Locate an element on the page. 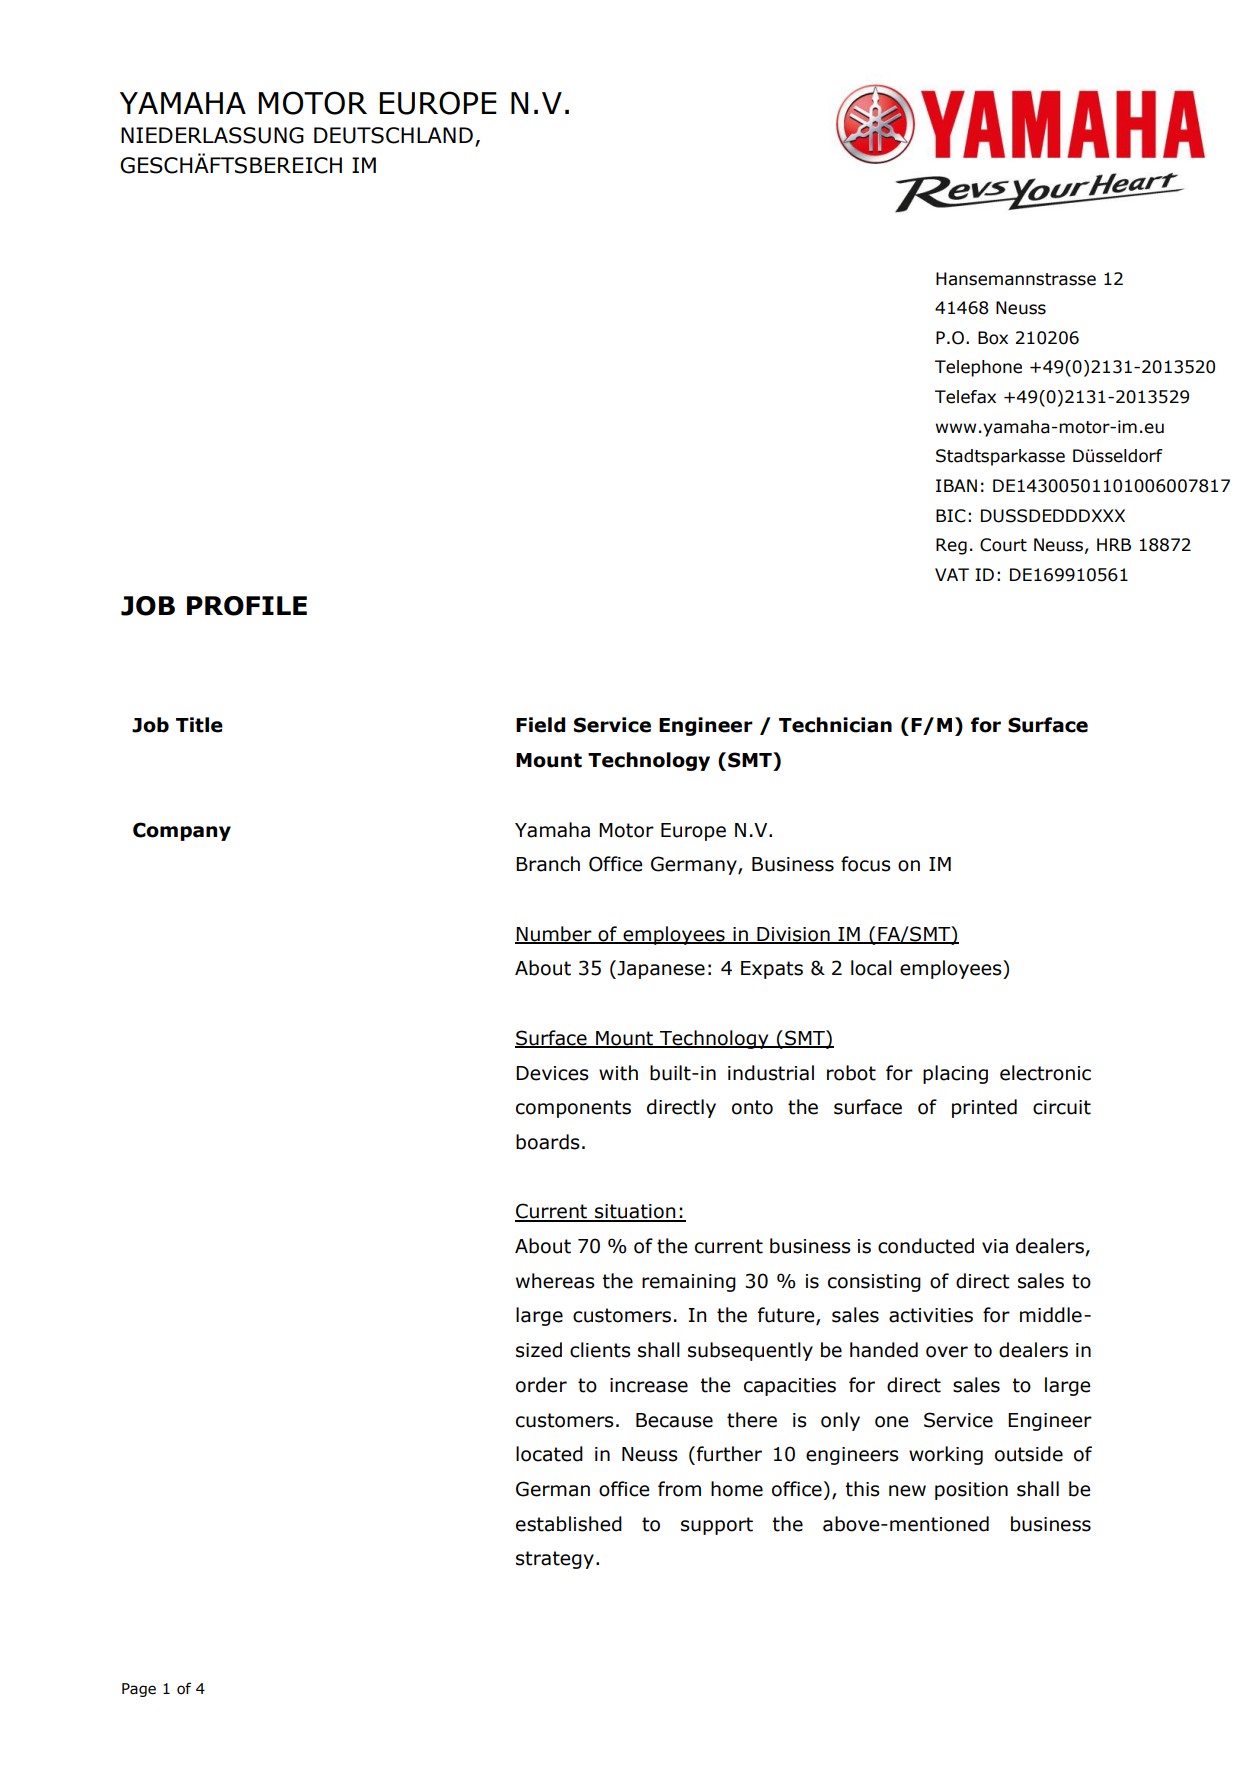 The width and height of the page is (1259, 1781). Page is located at coordinates (139, 1690).
